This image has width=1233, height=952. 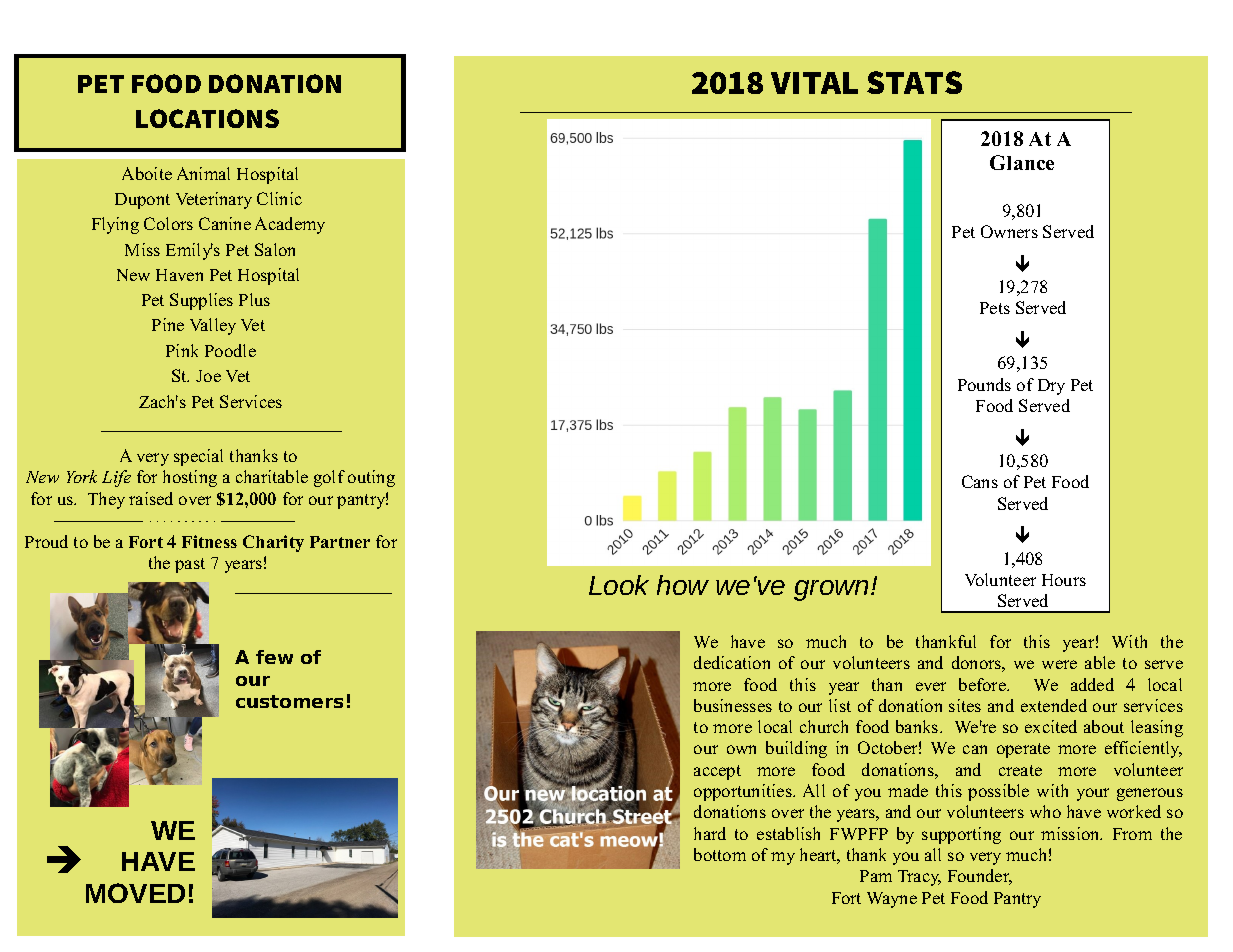 I want to click on LOCATIONS, so click(x=207, y=118).
